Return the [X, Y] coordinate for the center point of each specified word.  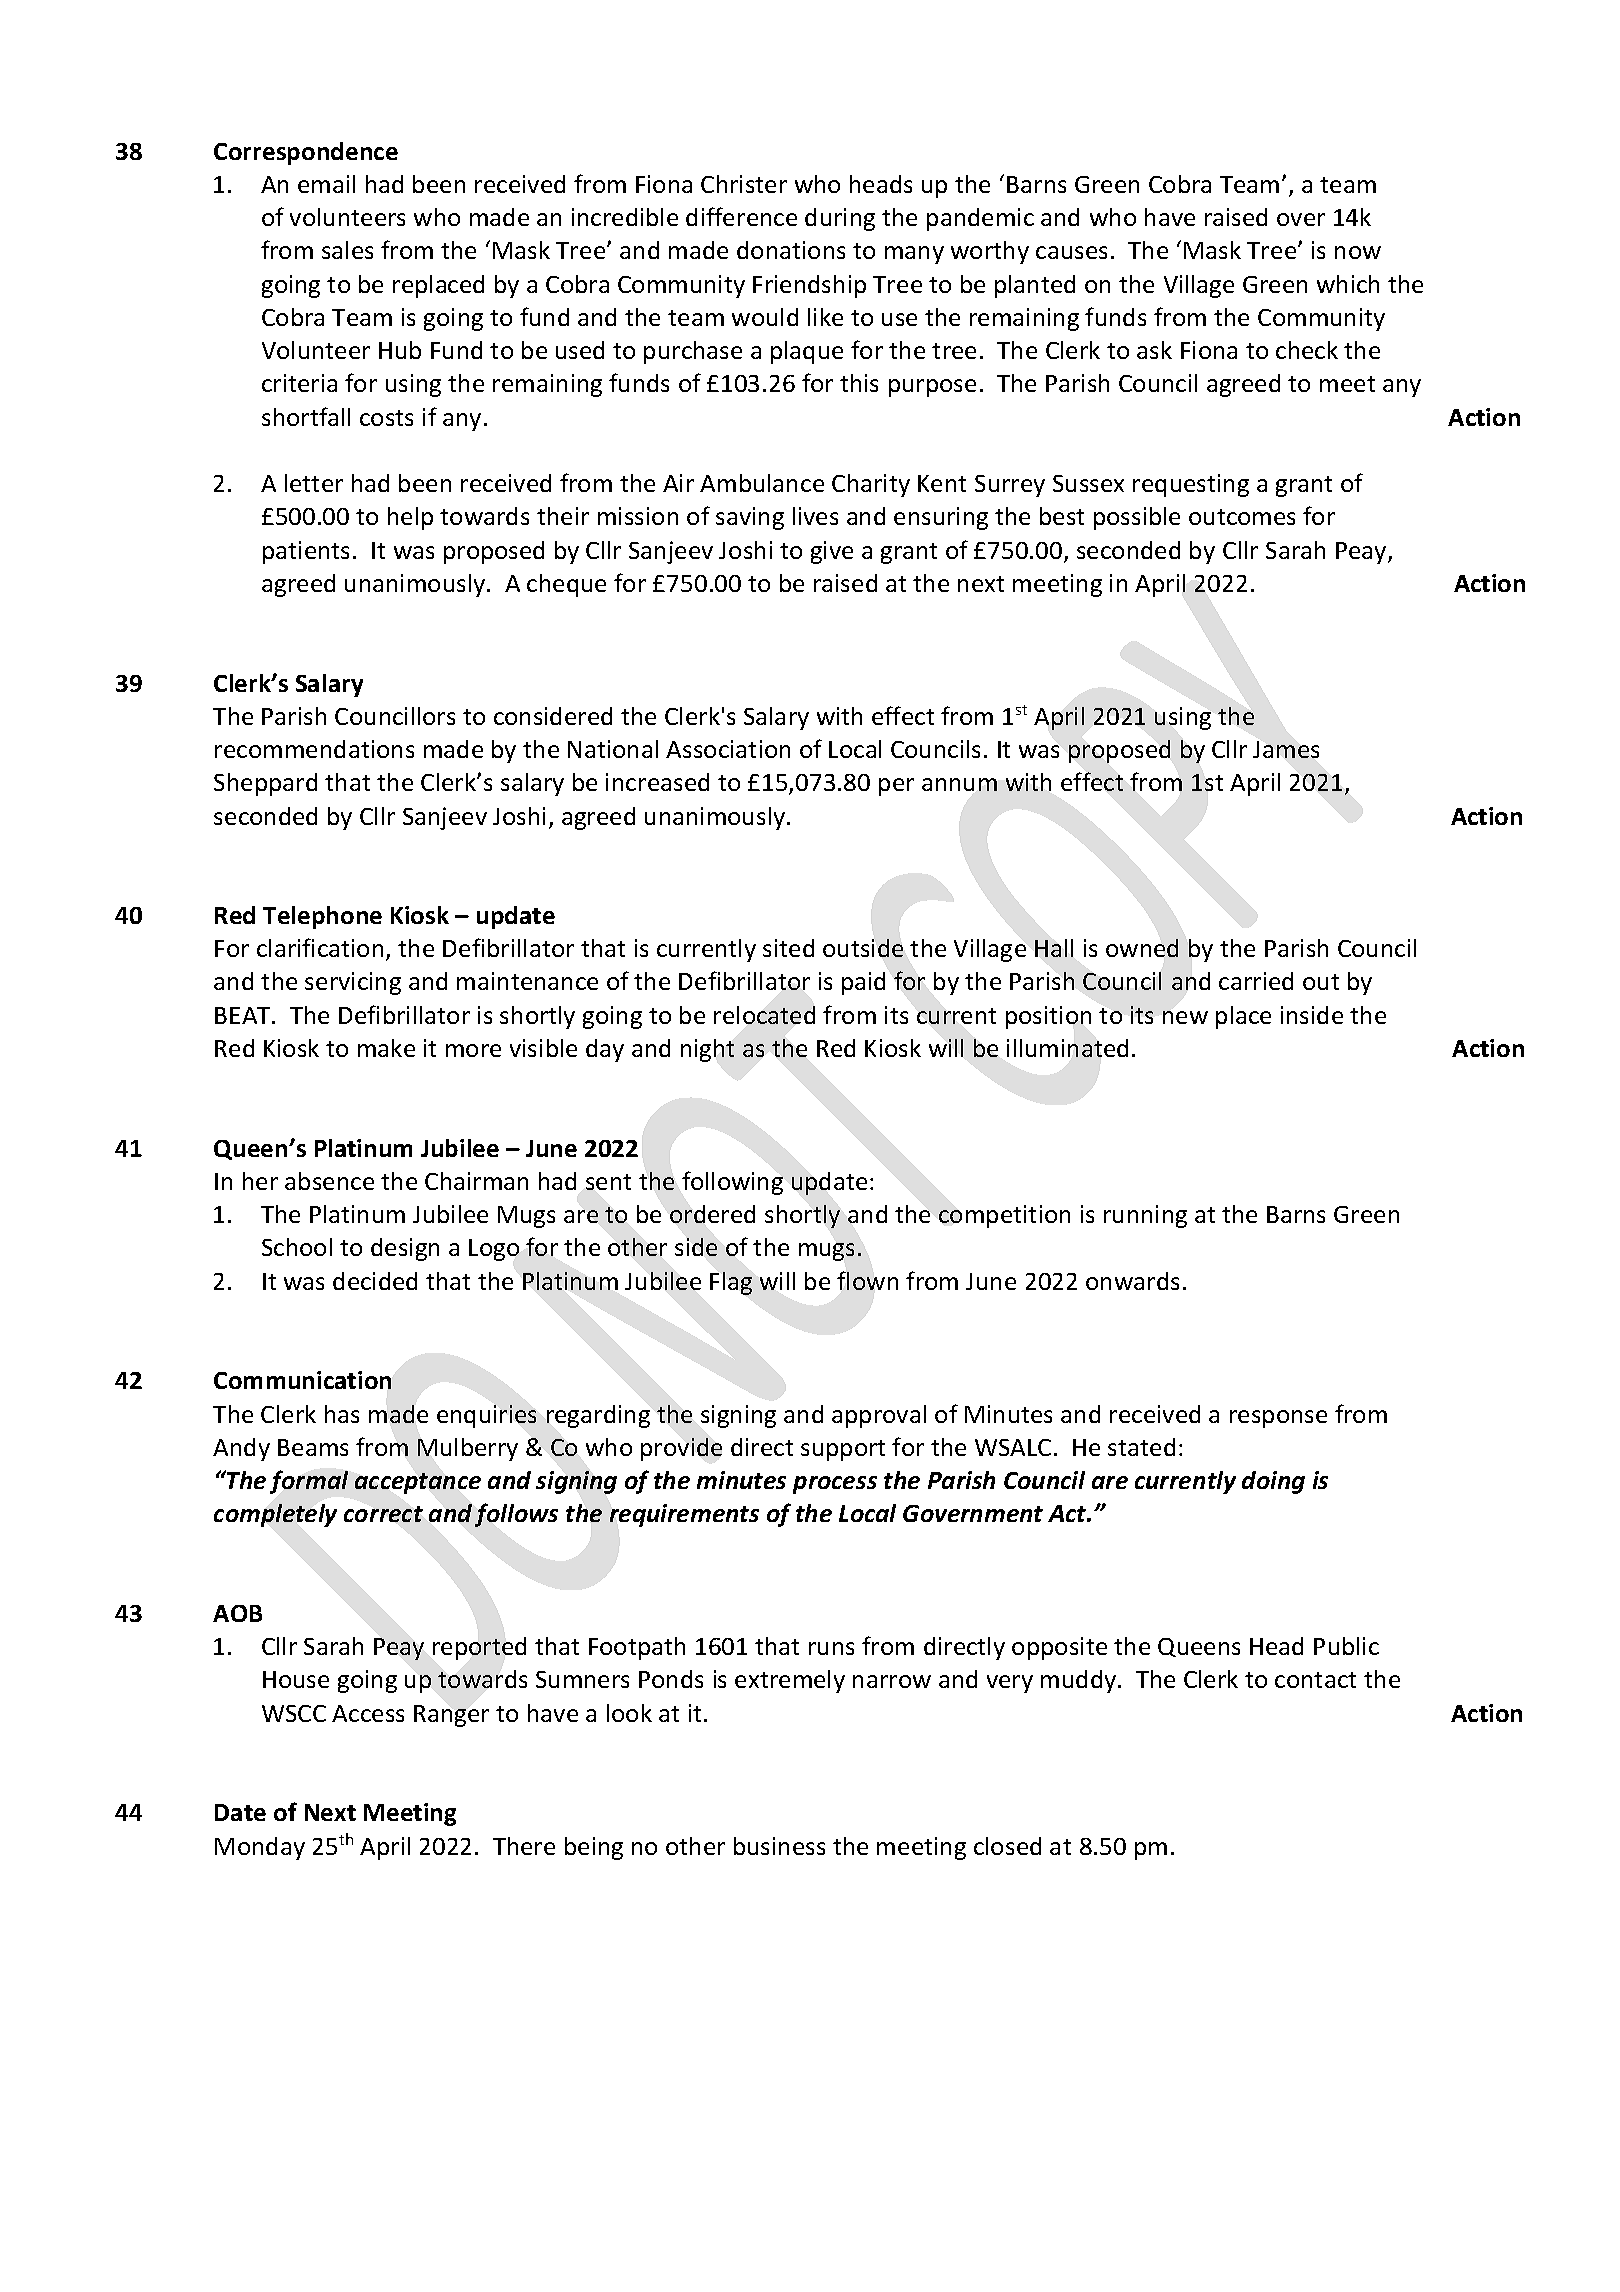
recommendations [314, 749]
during [840, 219]
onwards [1132, 1281]
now [1358, 252]
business [779, 1846]
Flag [731, 1283]
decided [375, 1281]
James [1286, 749]
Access [368, 1713]
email [326, 184]
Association [728, 749]
